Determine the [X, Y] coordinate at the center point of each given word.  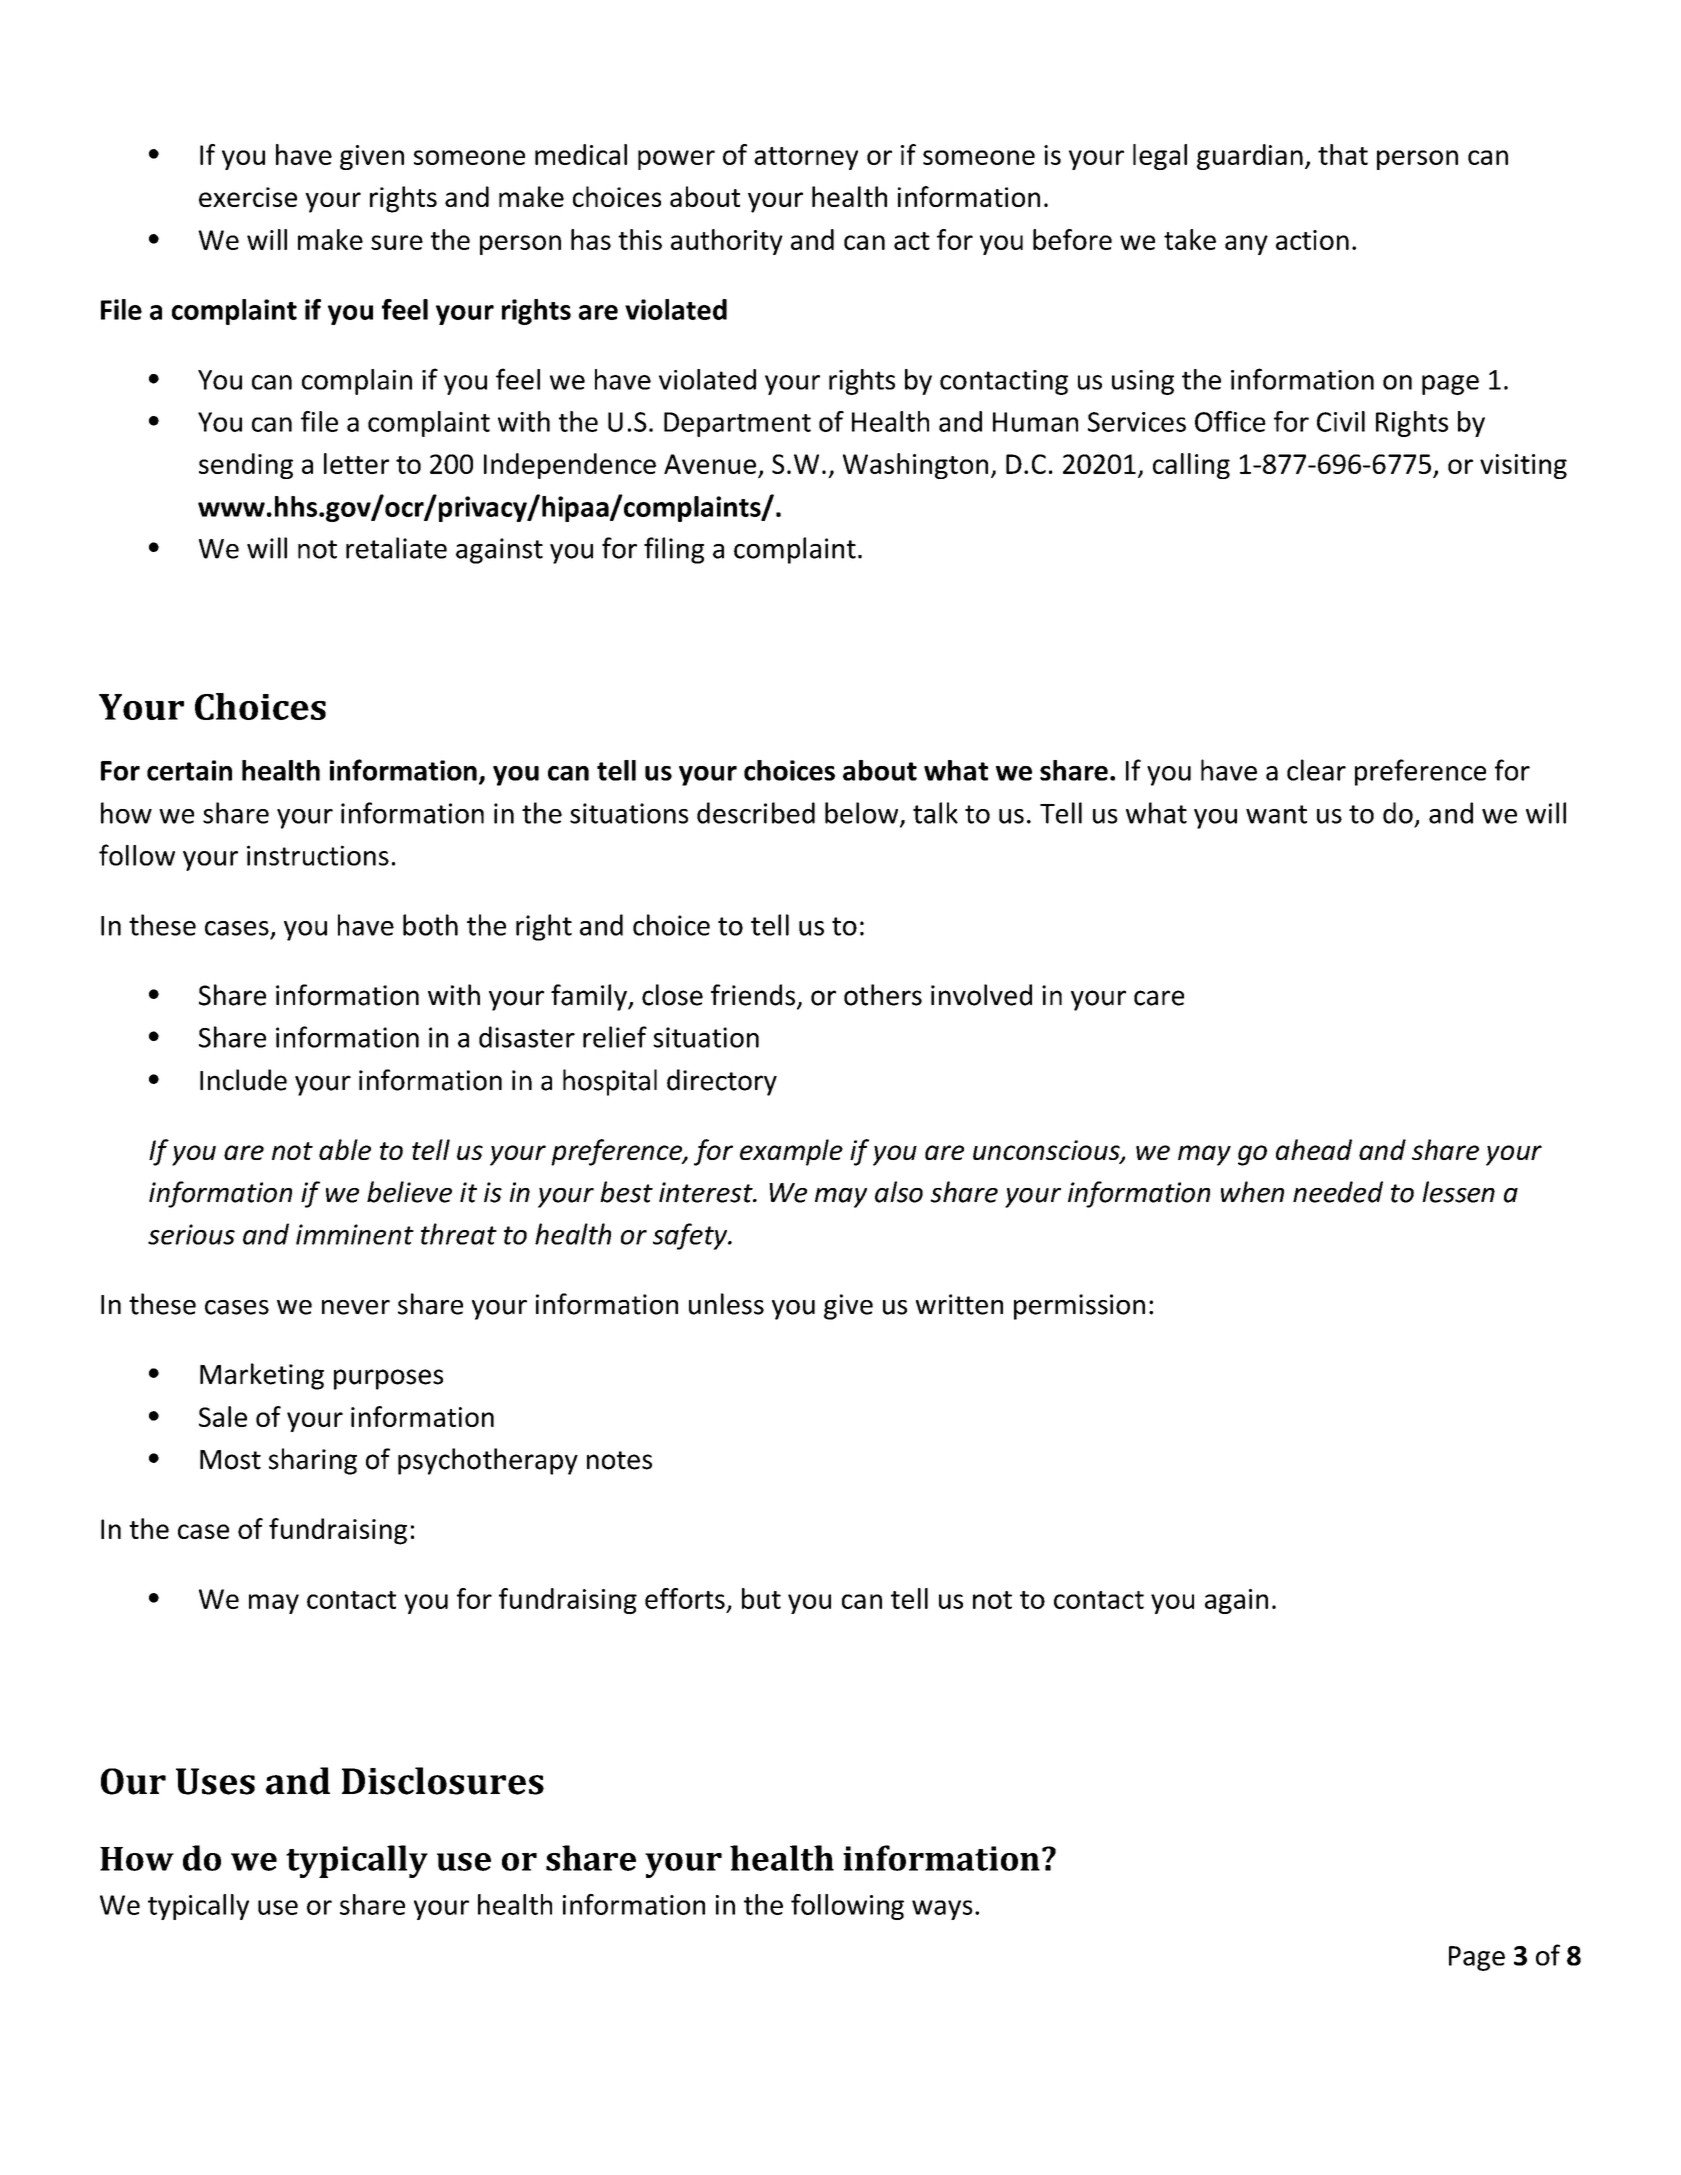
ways [942, 1910]
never [356, 1307]
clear [1316, 770]
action [1312, 240]
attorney [806, 158]
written [959, 1304]
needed [1338, 1192]
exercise [248, 197]
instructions [318, 855]
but [761, 1598]
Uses [215, 1781]
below [863, 814]
